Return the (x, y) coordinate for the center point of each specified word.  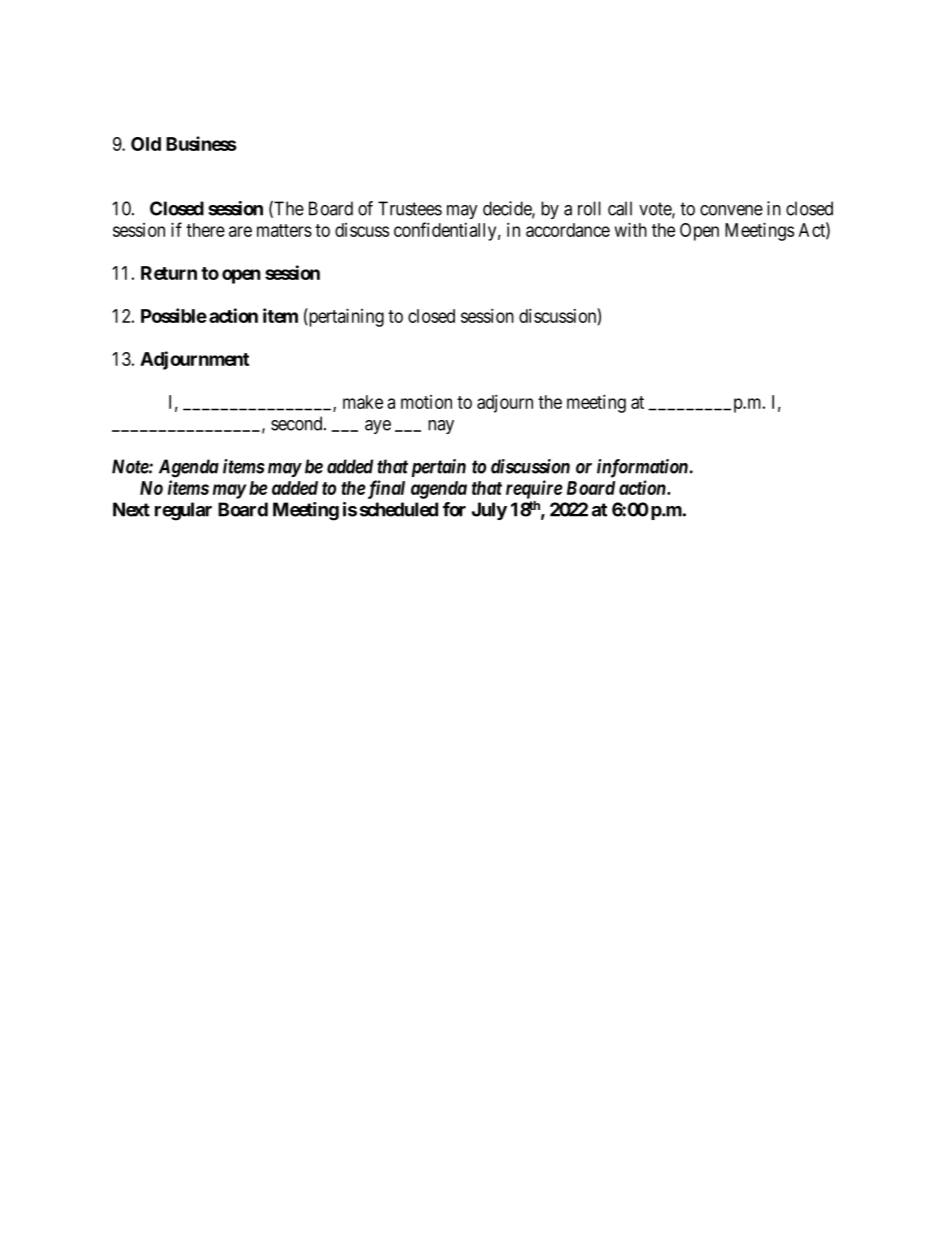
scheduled (399, 509)
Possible (174, 315)
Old (146, 144)
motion (426, 402)
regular (183, 511)
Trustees (410, 208)
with (631, 229)
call (620, 208)
